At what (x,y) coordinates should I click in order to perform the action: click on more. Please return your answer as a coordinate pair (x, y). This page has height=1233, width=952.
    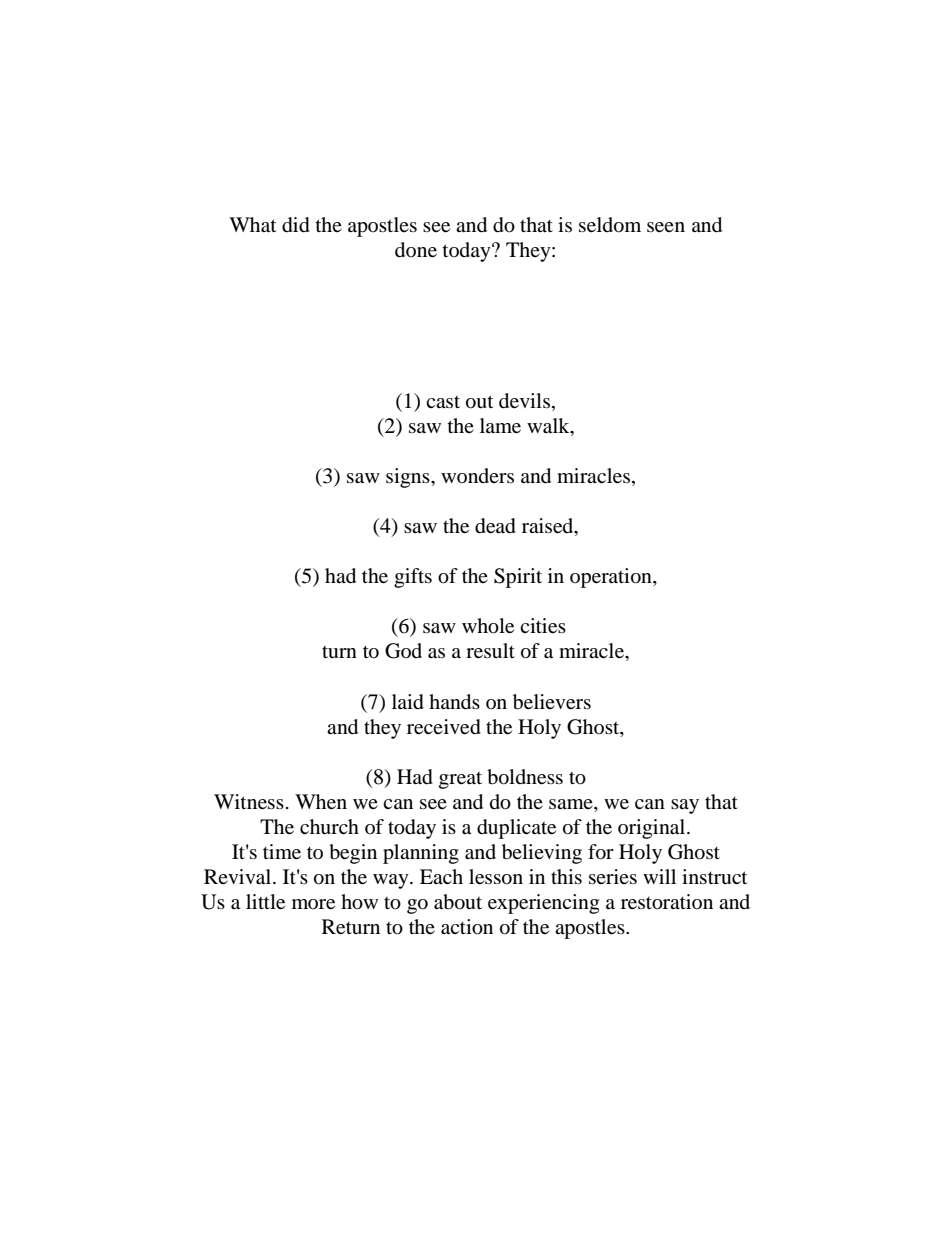
    Looking at the image, I should click on (313, 904).
